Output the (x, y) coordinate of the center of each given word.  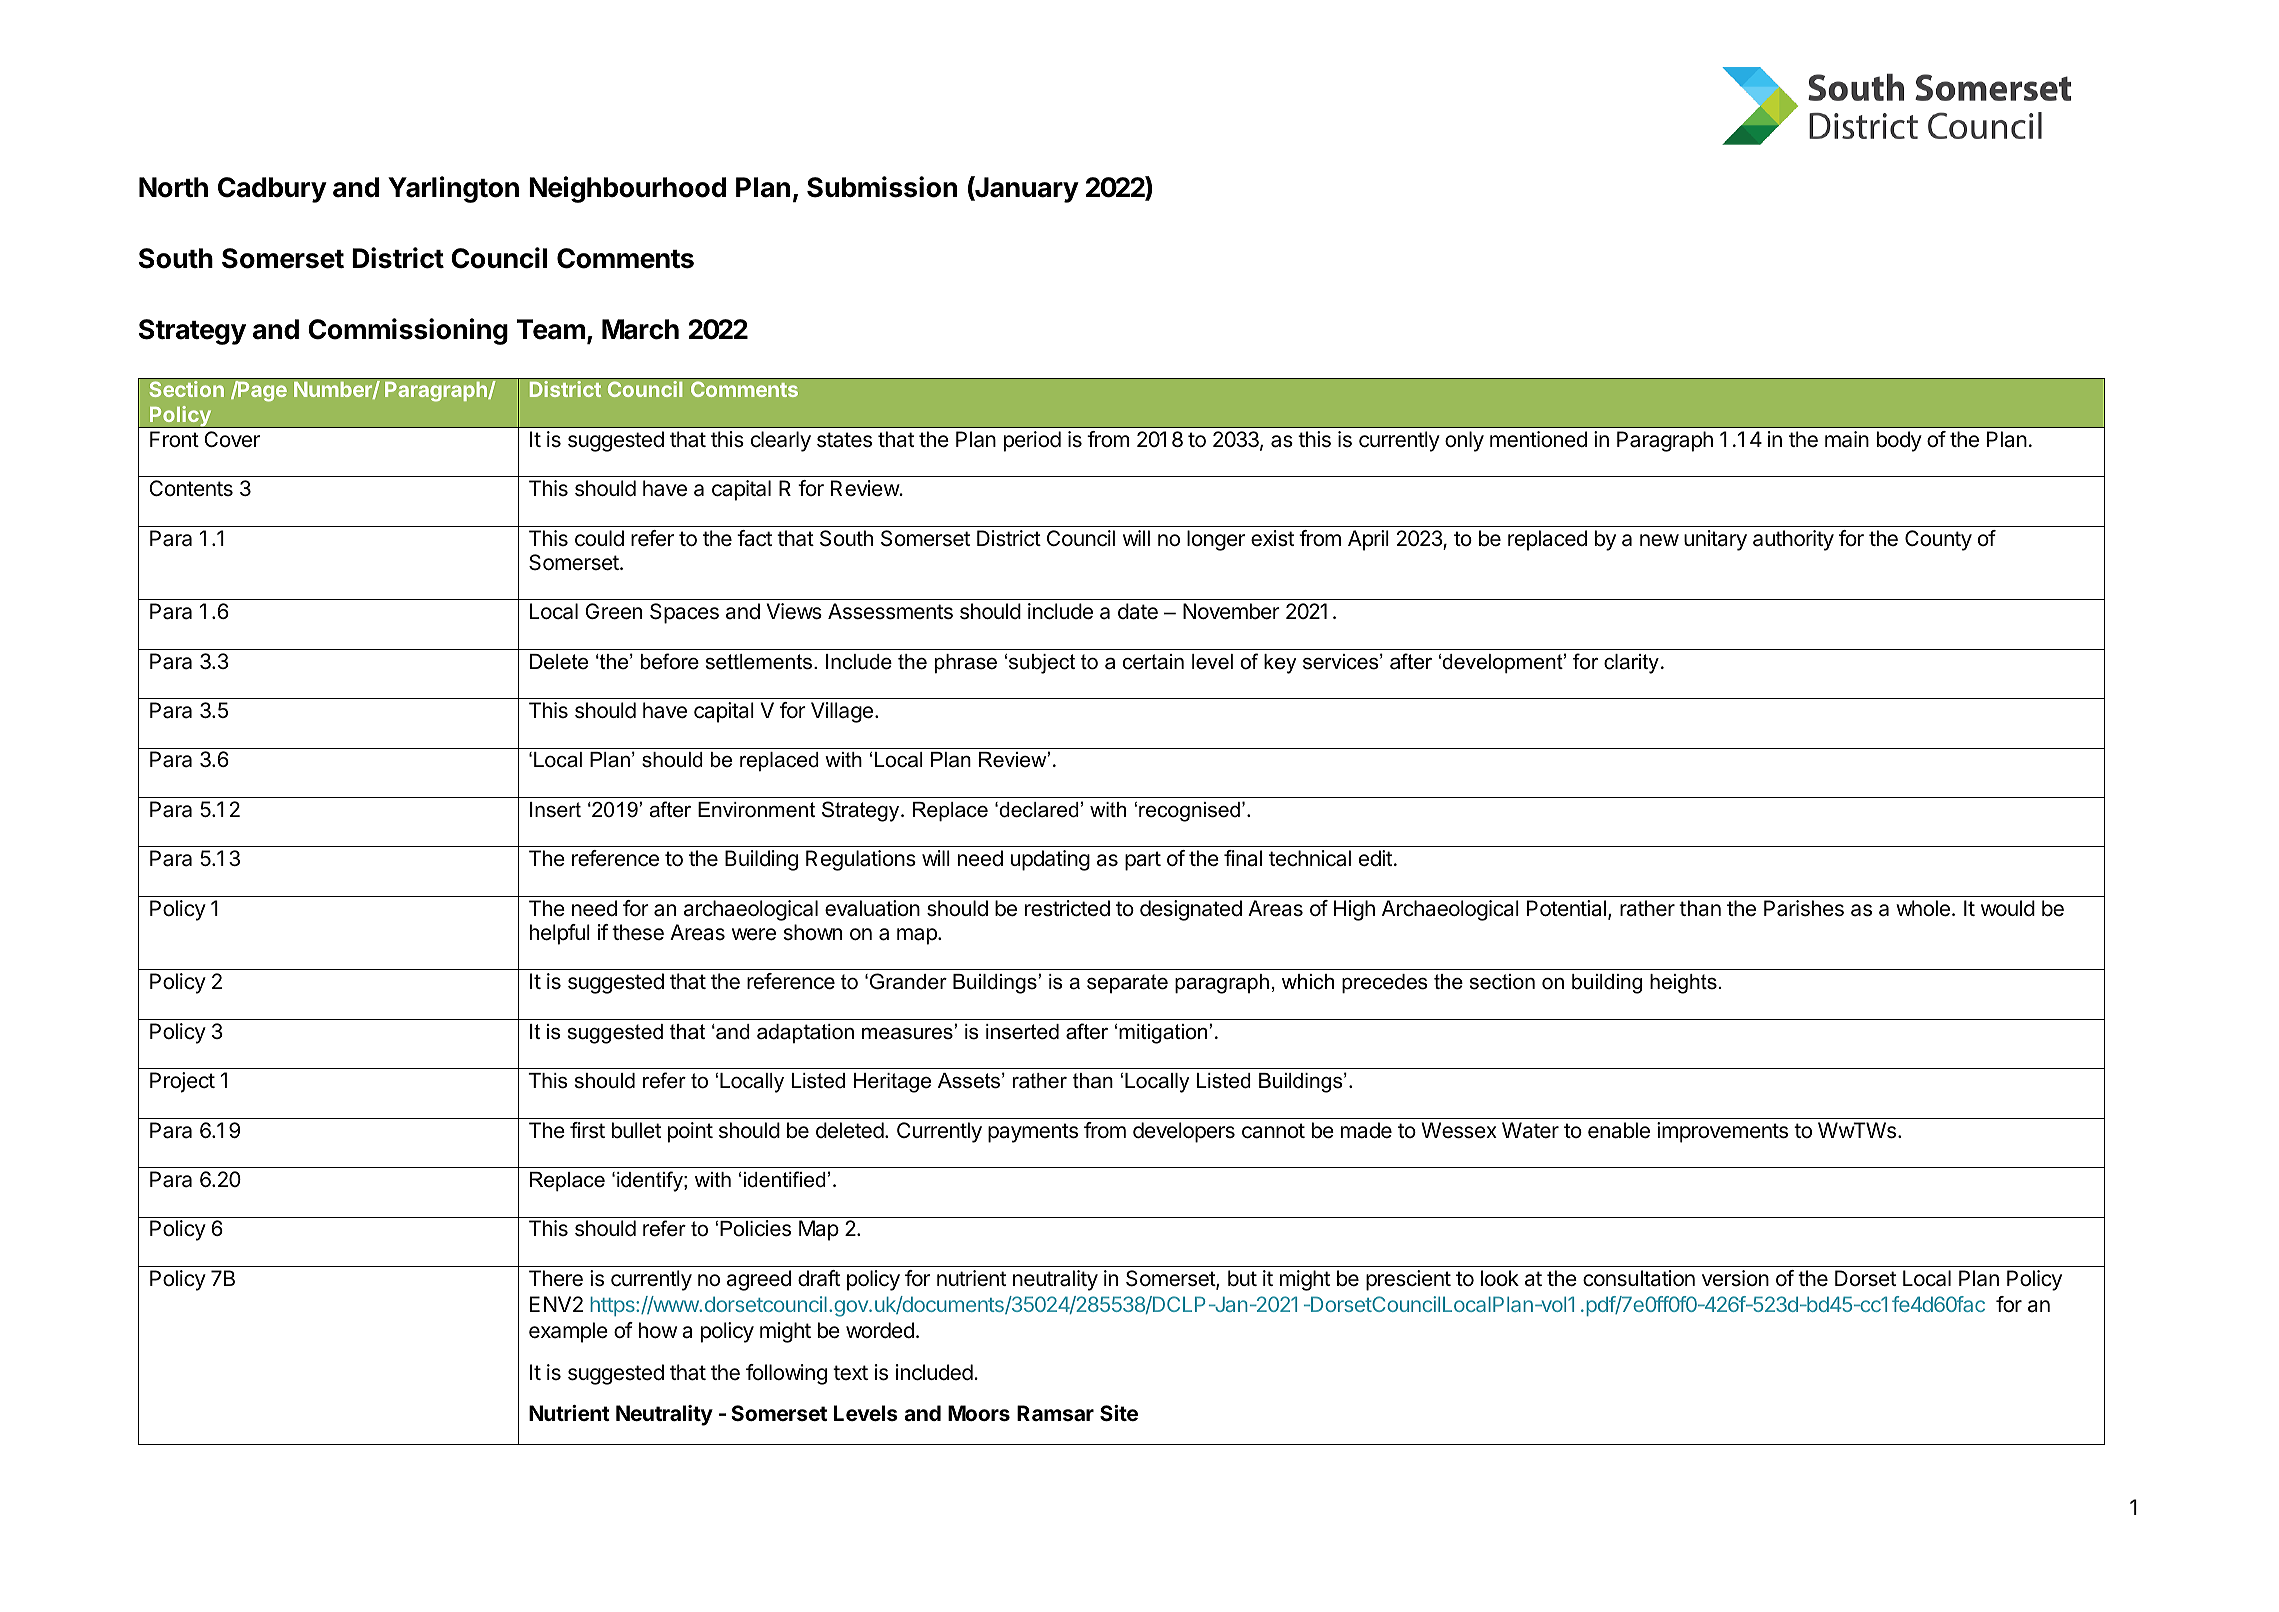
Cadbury (272, 190)
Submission (882, 187)
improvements (1722, 1132)
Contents (191, 488)
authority (1793, 540)
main (1847, 439)
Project (182, 1082)
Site (1119, 1413)
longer (1216, 540)
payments (1033, 1133)
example (568, 1332)
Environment (756, 810)
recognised (1189, 812)
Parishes (1804, 908)
